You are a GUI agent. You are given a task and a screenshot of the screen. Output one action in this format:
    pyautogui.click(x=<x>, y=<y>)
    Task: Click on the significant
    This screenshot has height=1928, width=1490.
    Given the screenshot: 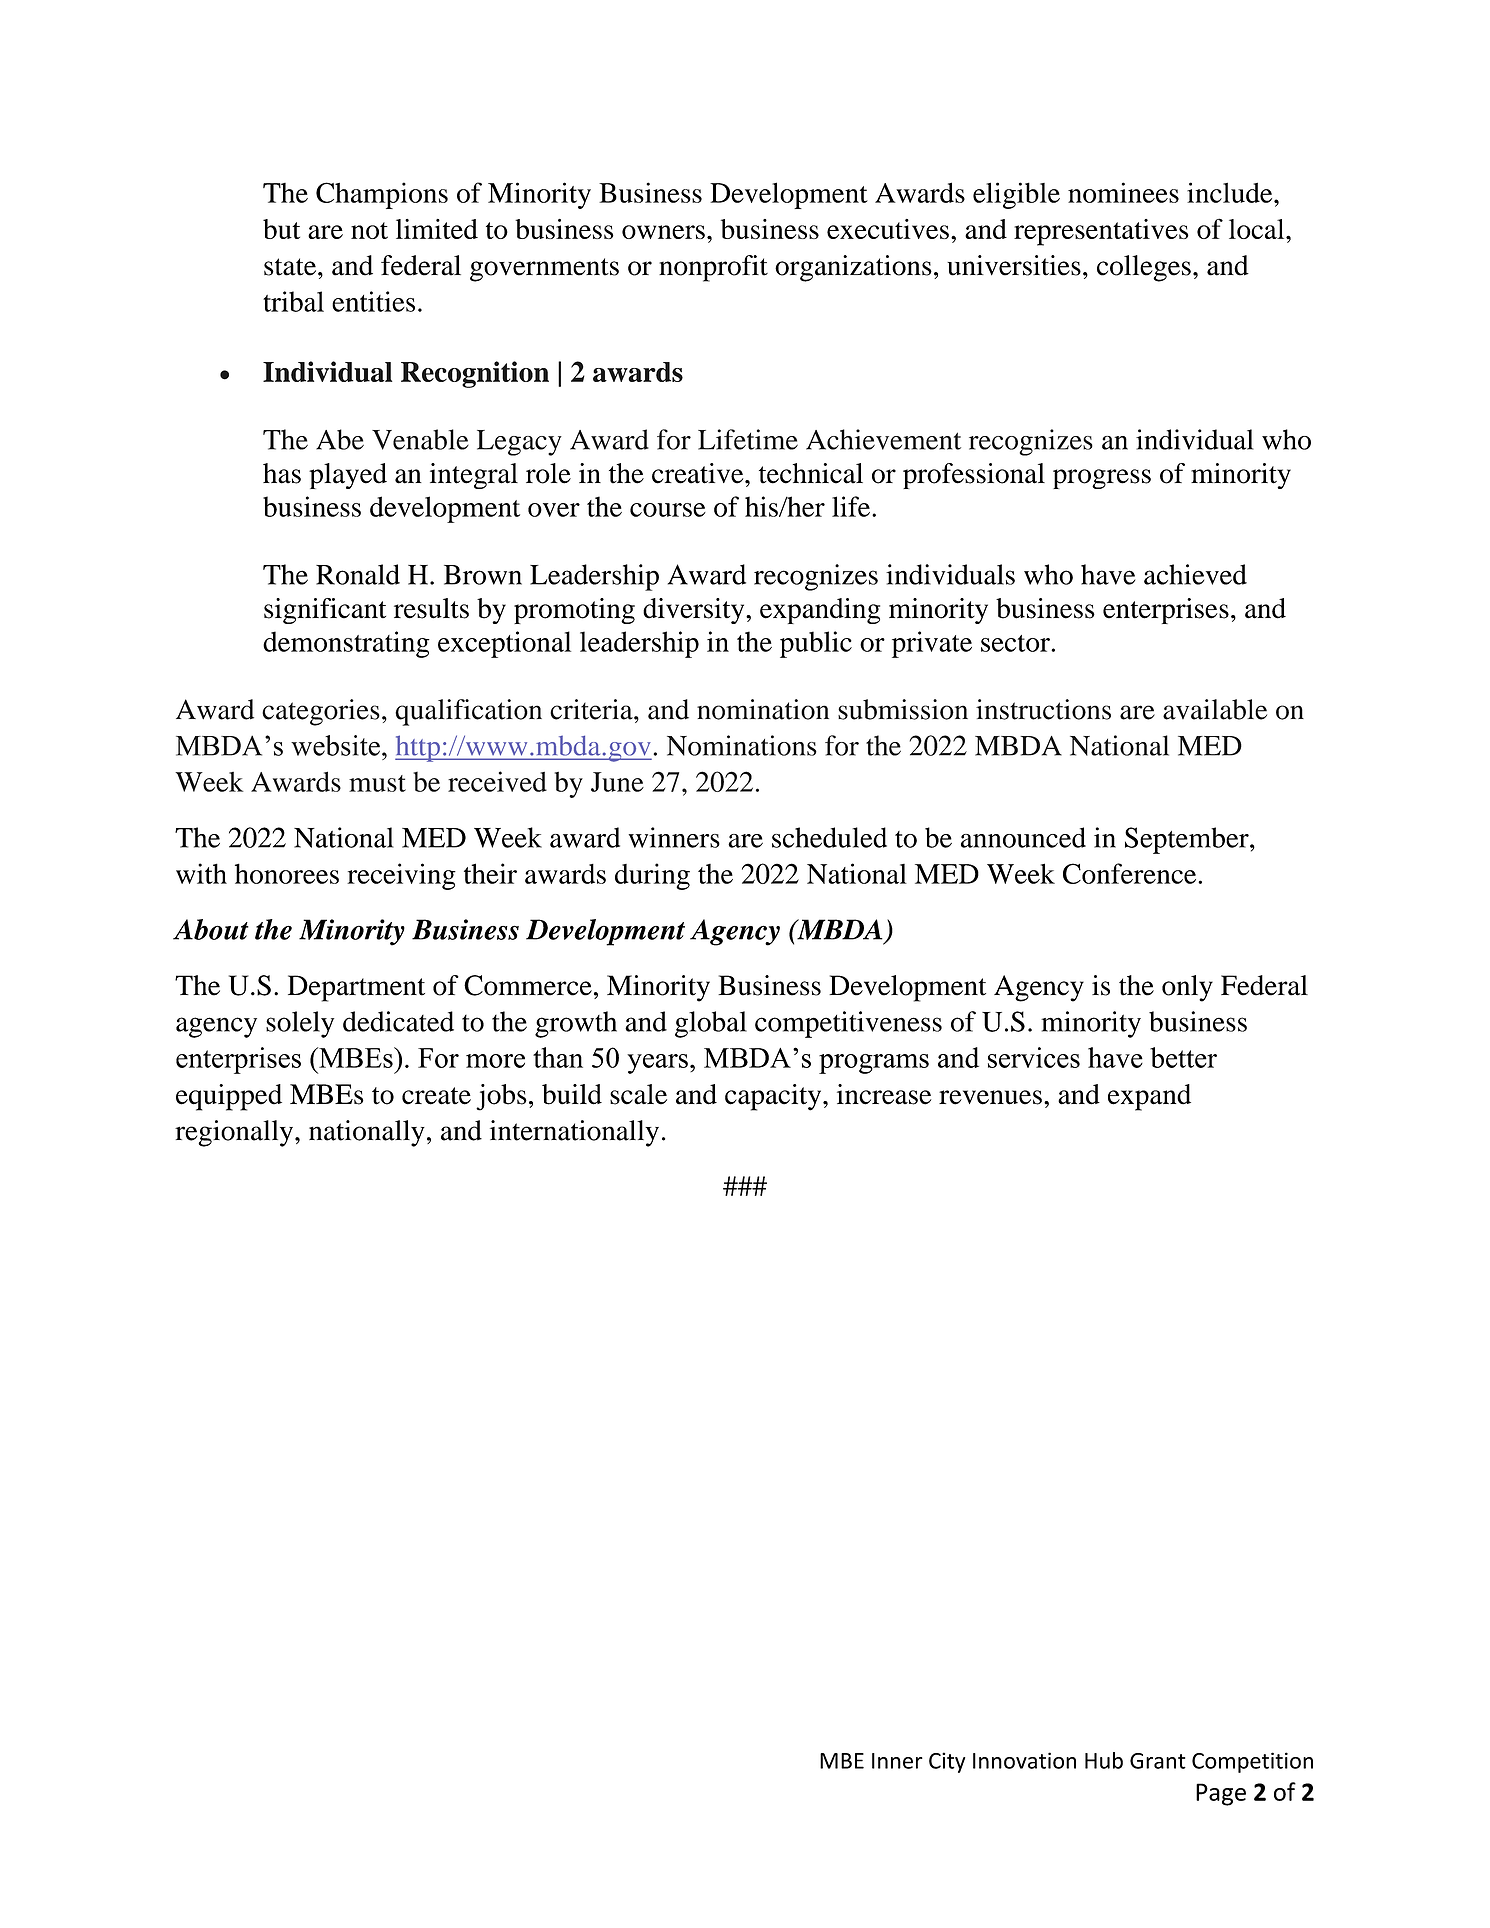 What is the action you would take?
    pyautogui.click(x=325, y=611)
